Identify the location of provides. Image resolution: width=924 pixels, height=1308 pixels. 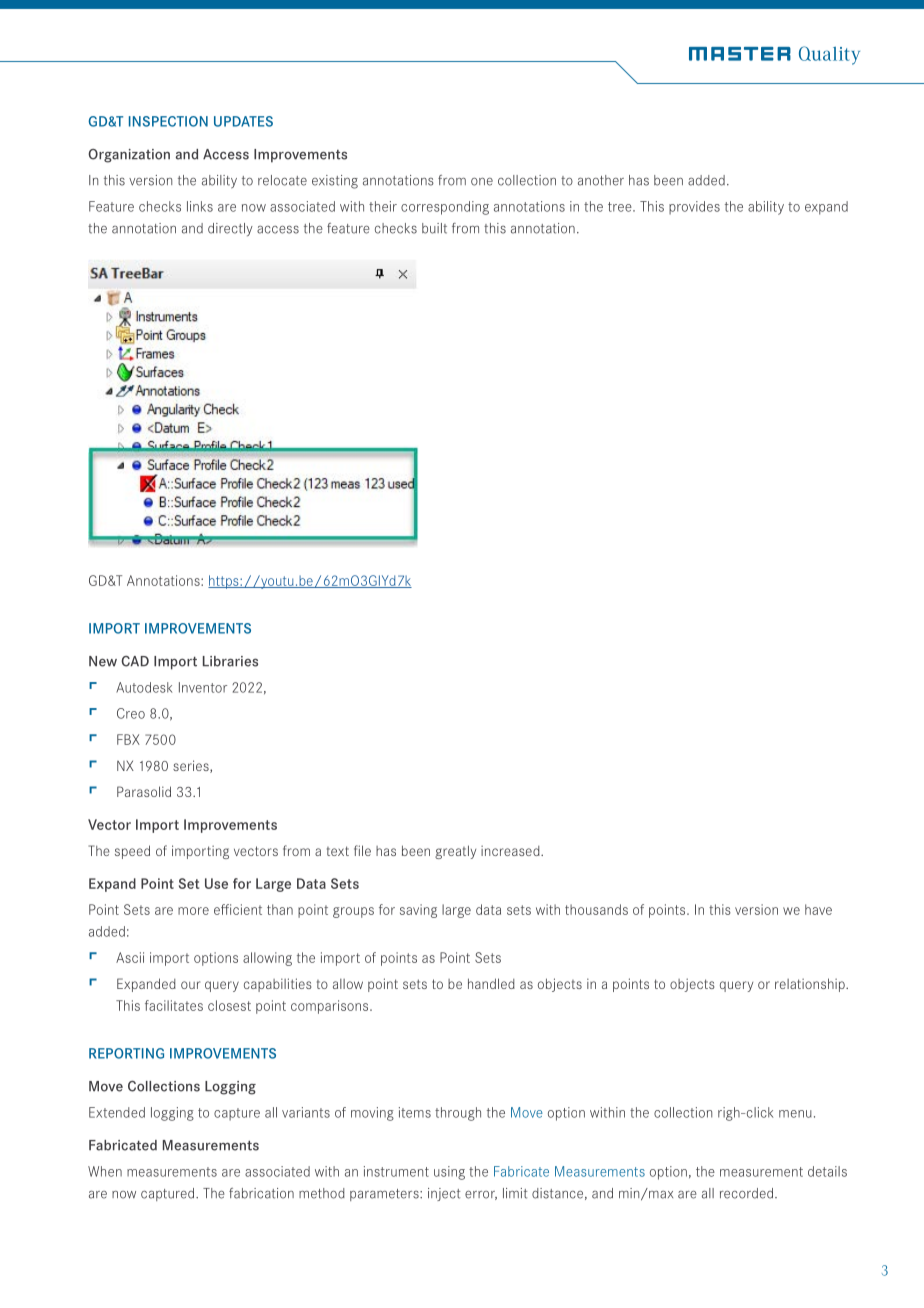
(694, 208).
